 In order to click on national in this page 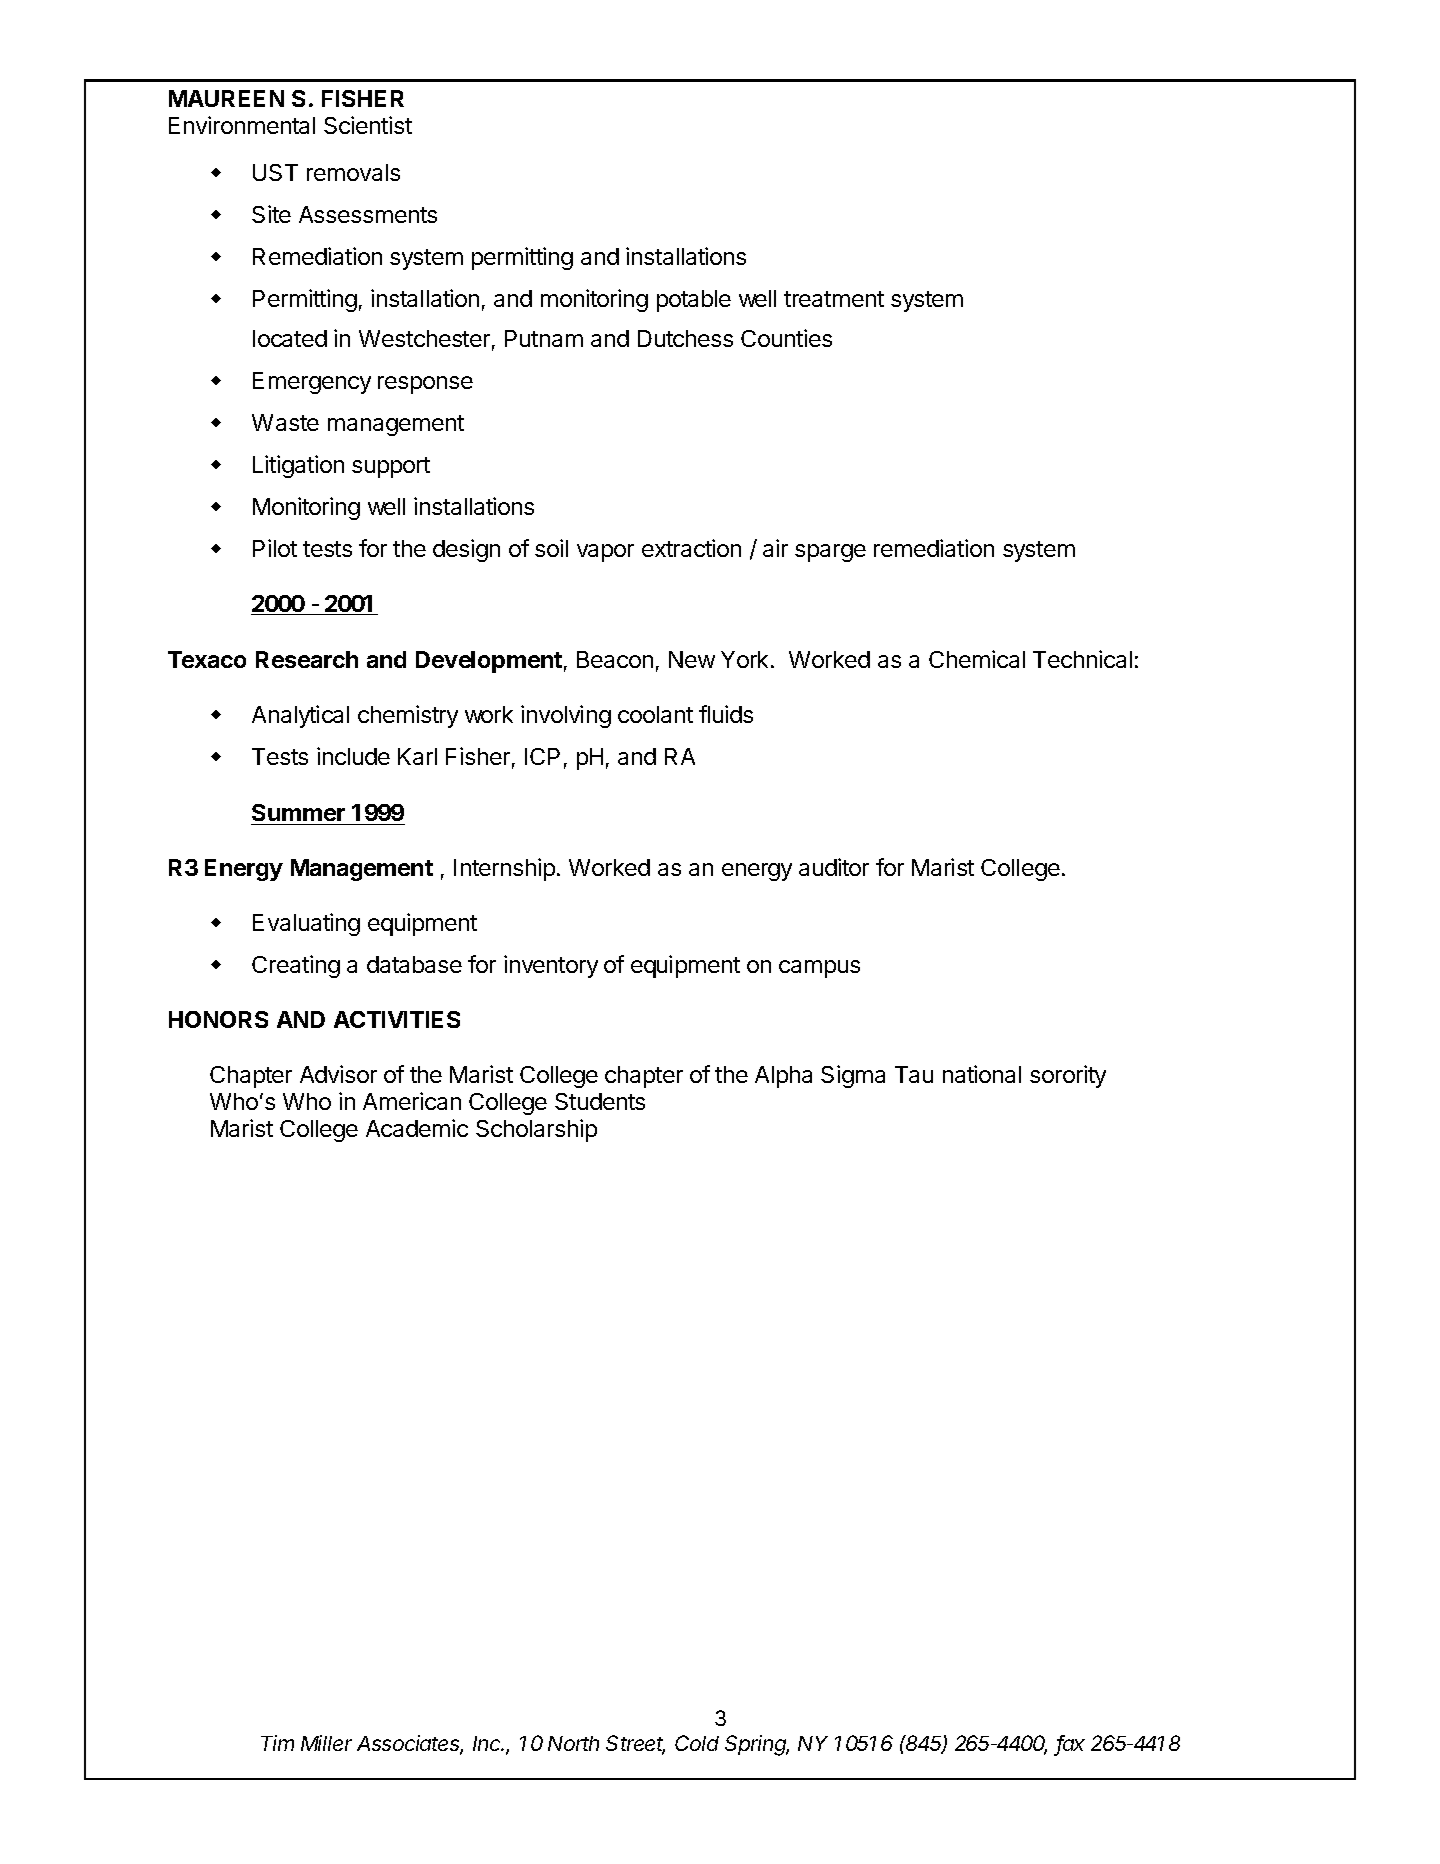, I will do `click(982, 1074)`.
